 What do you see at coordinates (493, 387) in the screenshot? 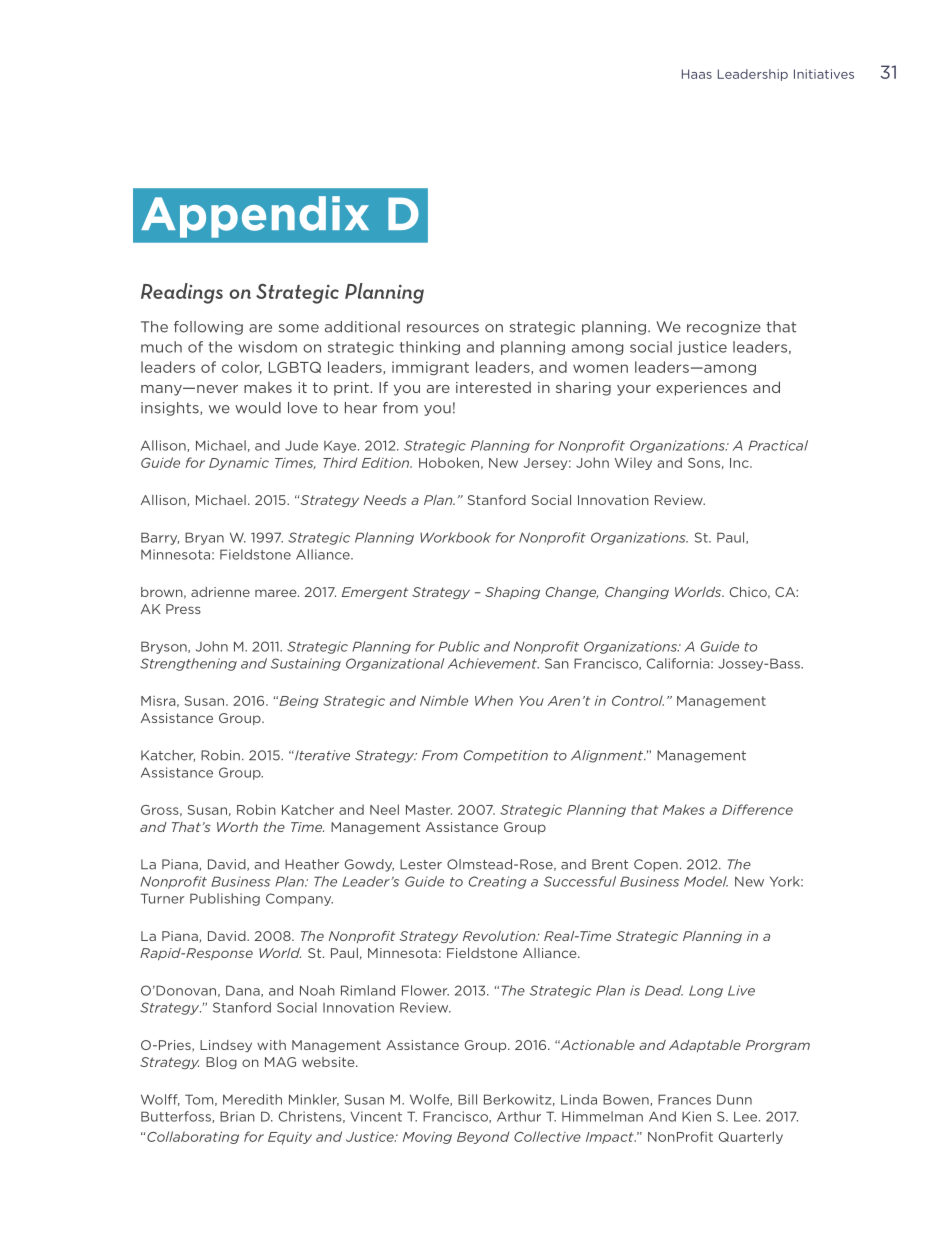
I see `interested` at bounding box center [493, 387].
